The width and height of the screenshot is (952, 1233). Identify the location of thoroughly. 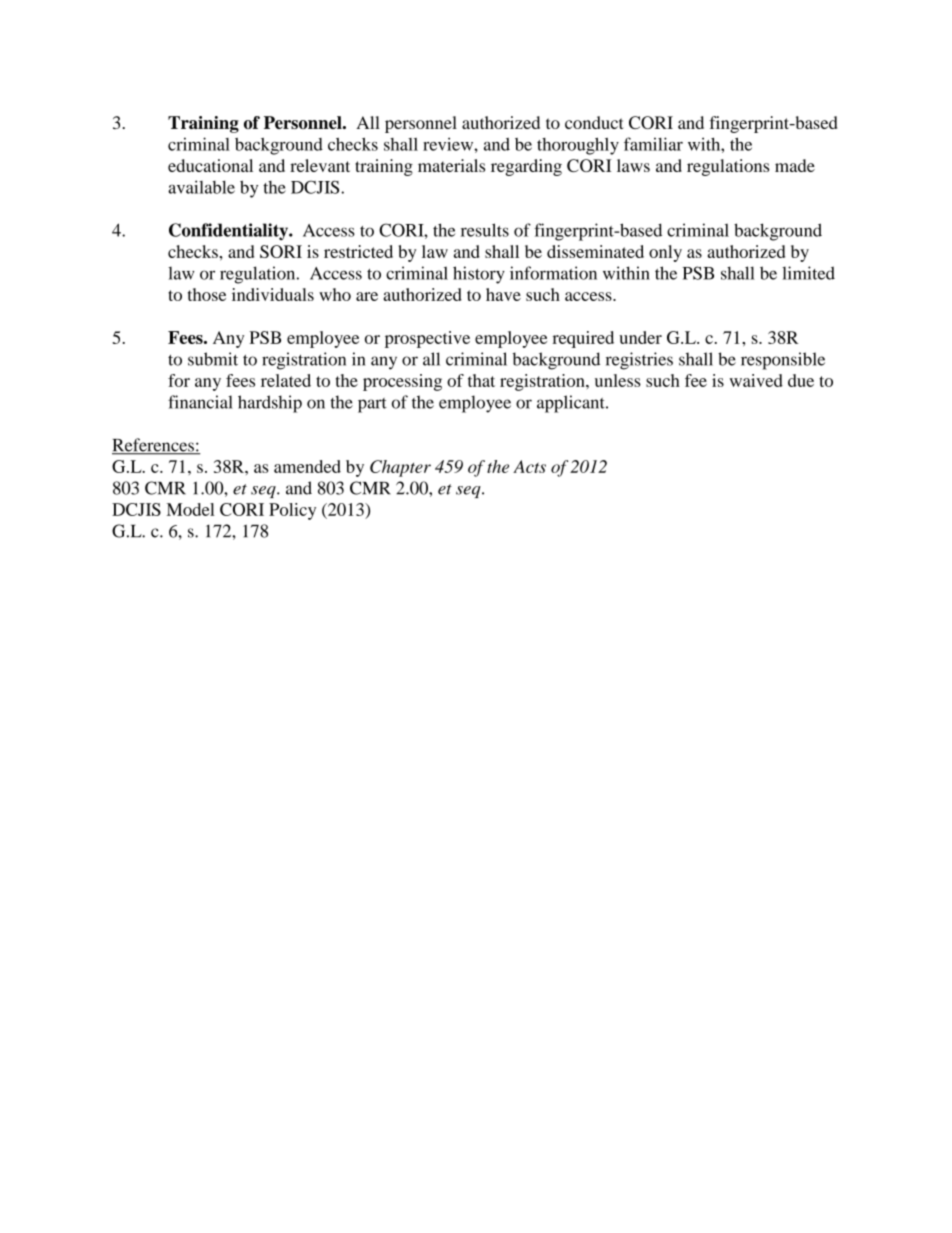
(578, 146).
